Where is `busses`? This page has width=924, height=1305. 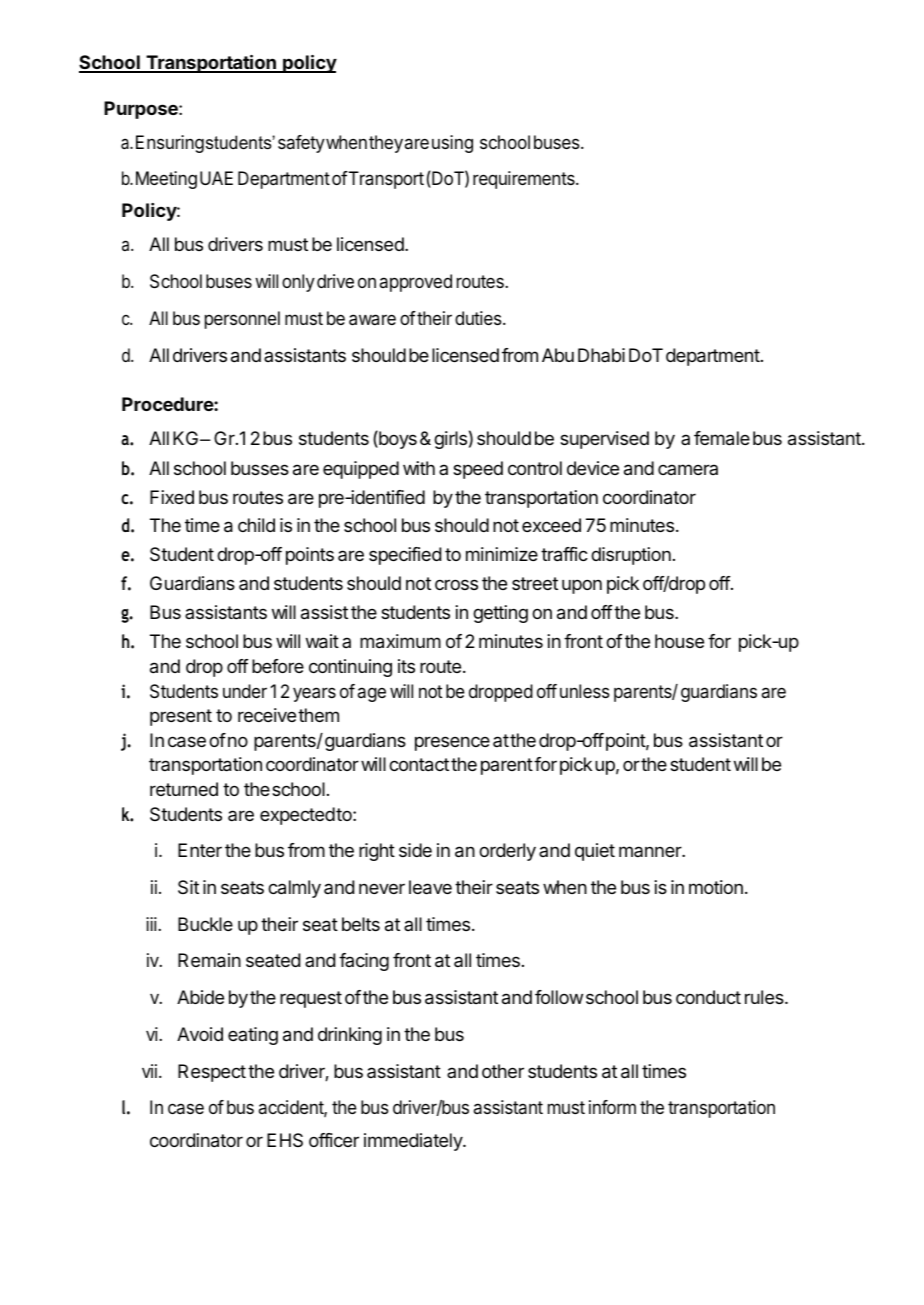 busses is located at coordinates (260, 468).
